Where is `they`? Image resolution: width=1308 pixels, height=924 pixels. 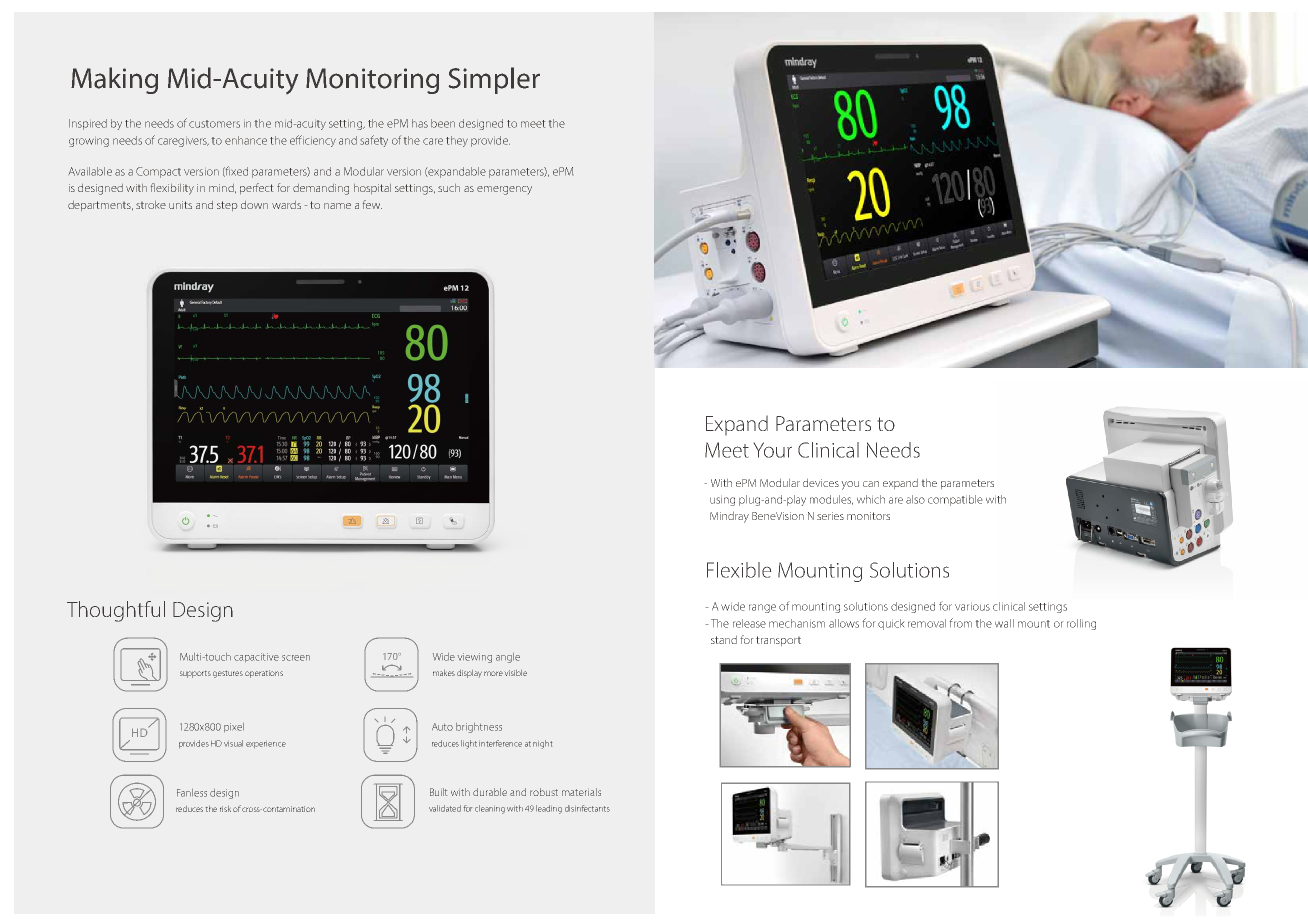
they is located at coordinates (457, 141).
